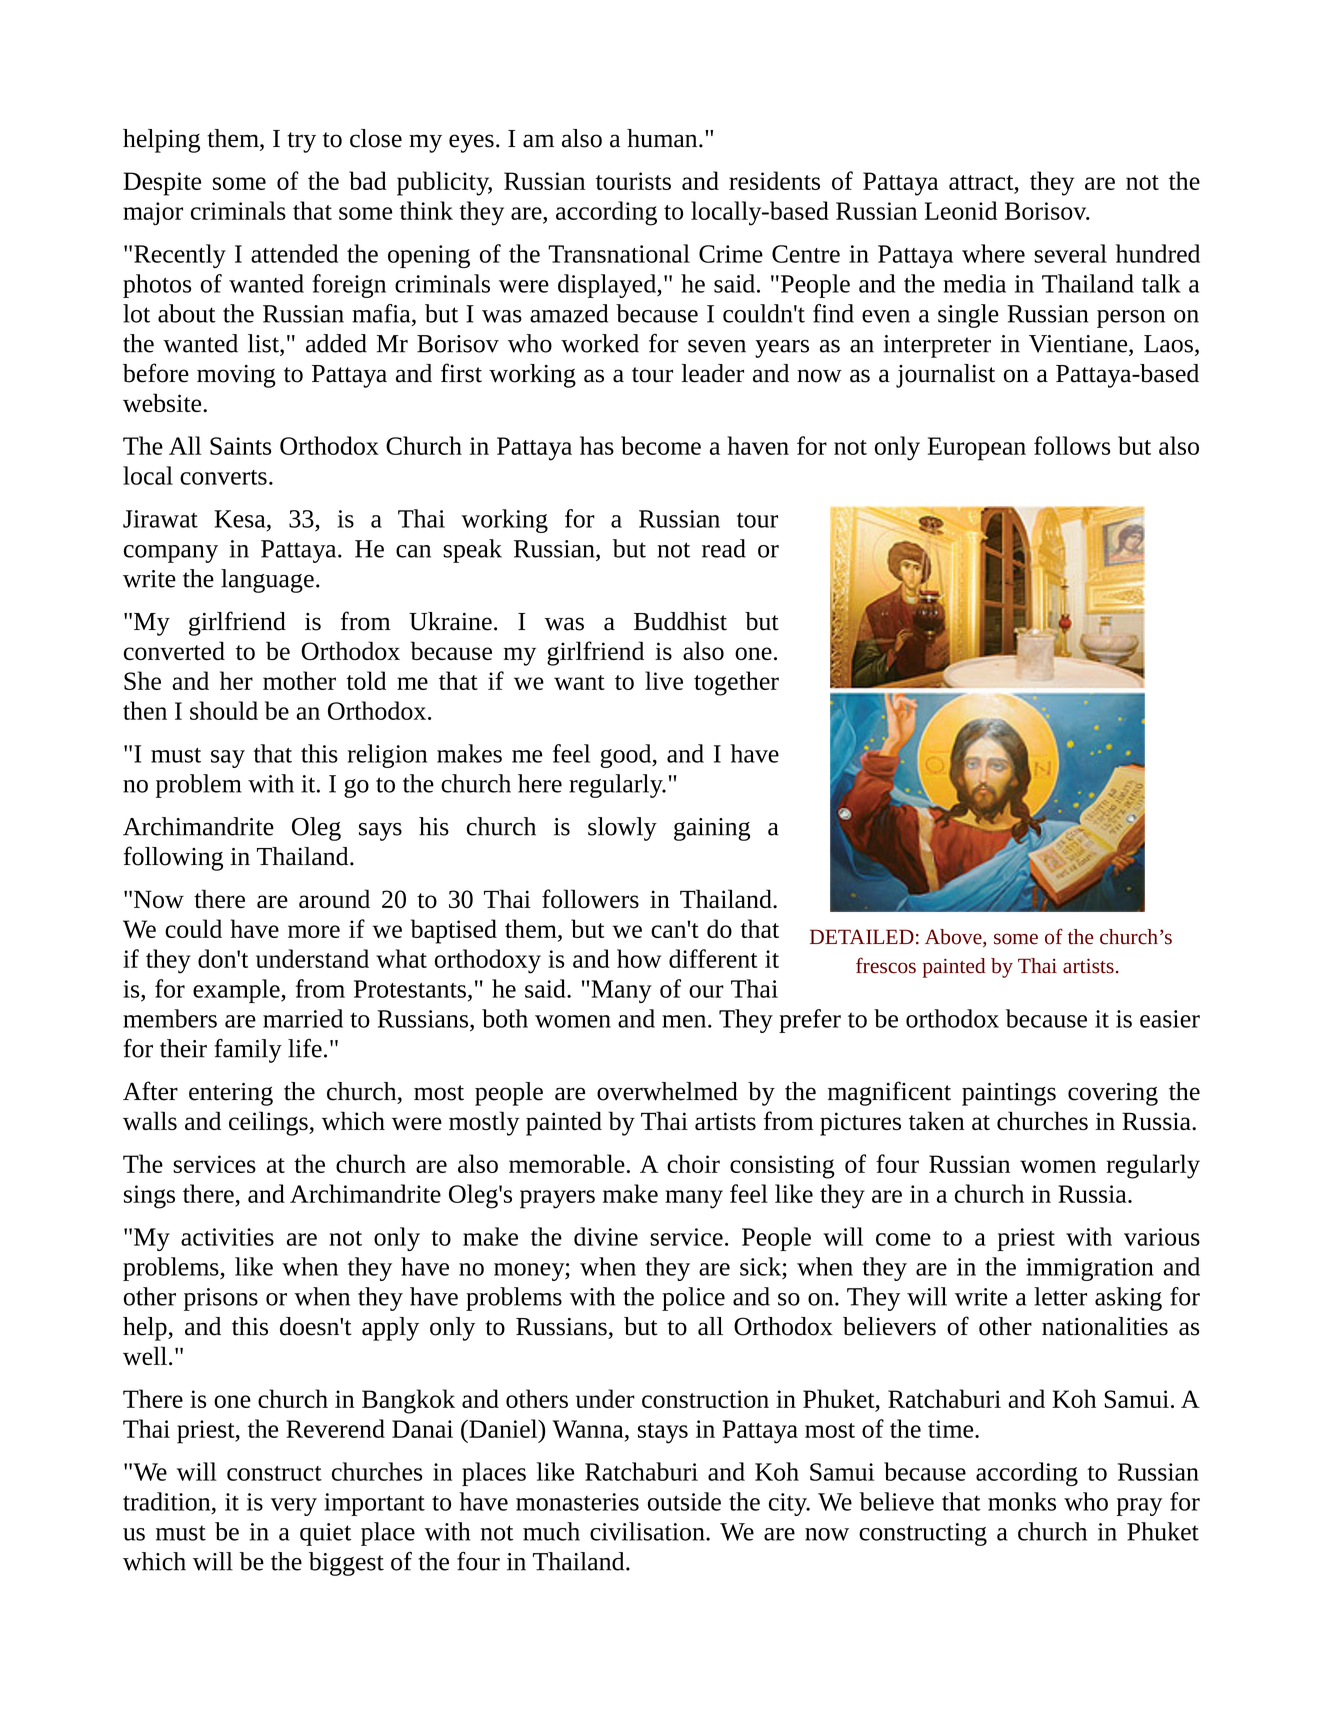  Describe the element at coordinates (961, 210) in the screenshot. I see `Leonid` at that location.
